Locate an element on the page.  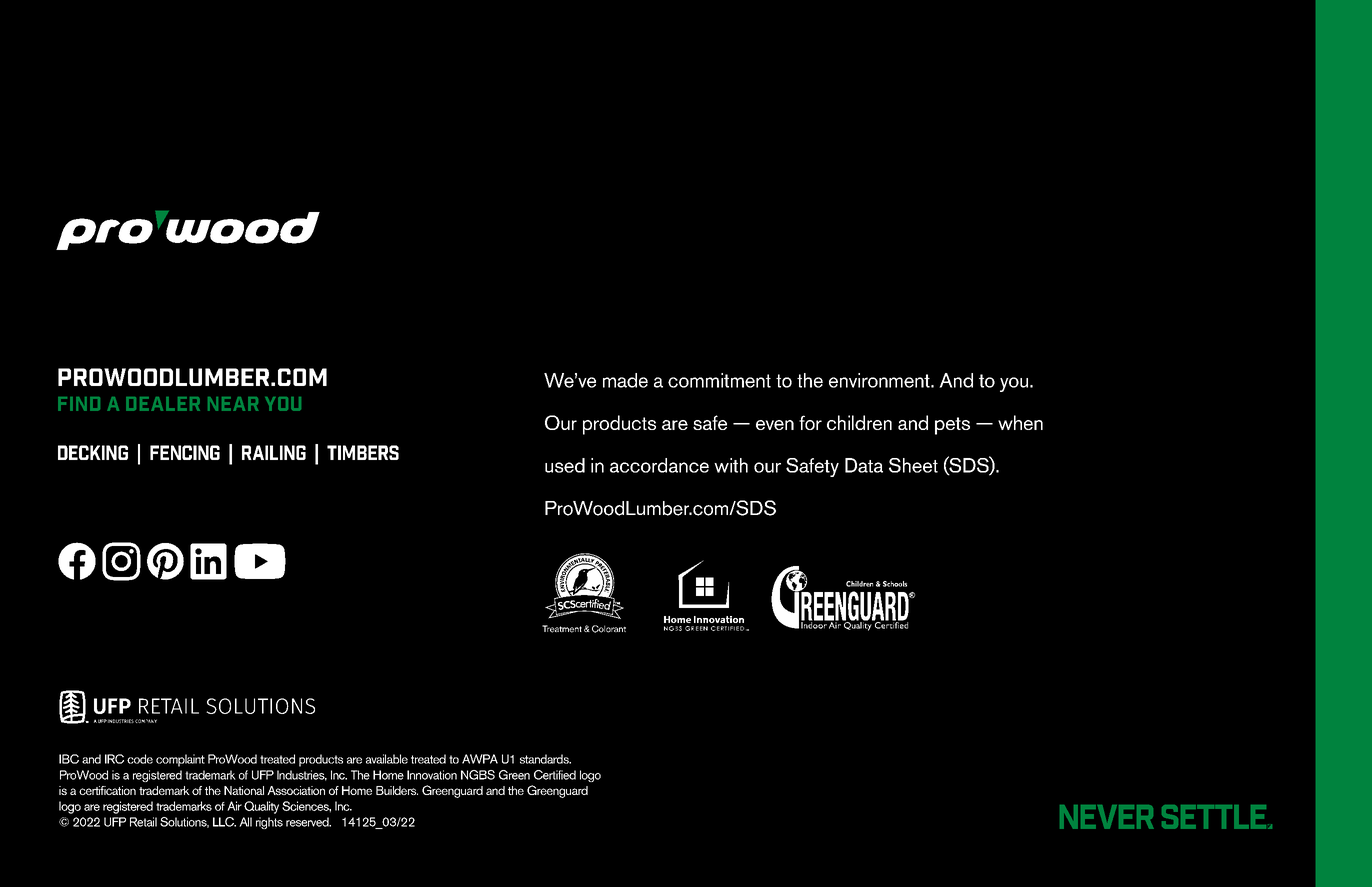
Air is located at coordinates (234, 806).
